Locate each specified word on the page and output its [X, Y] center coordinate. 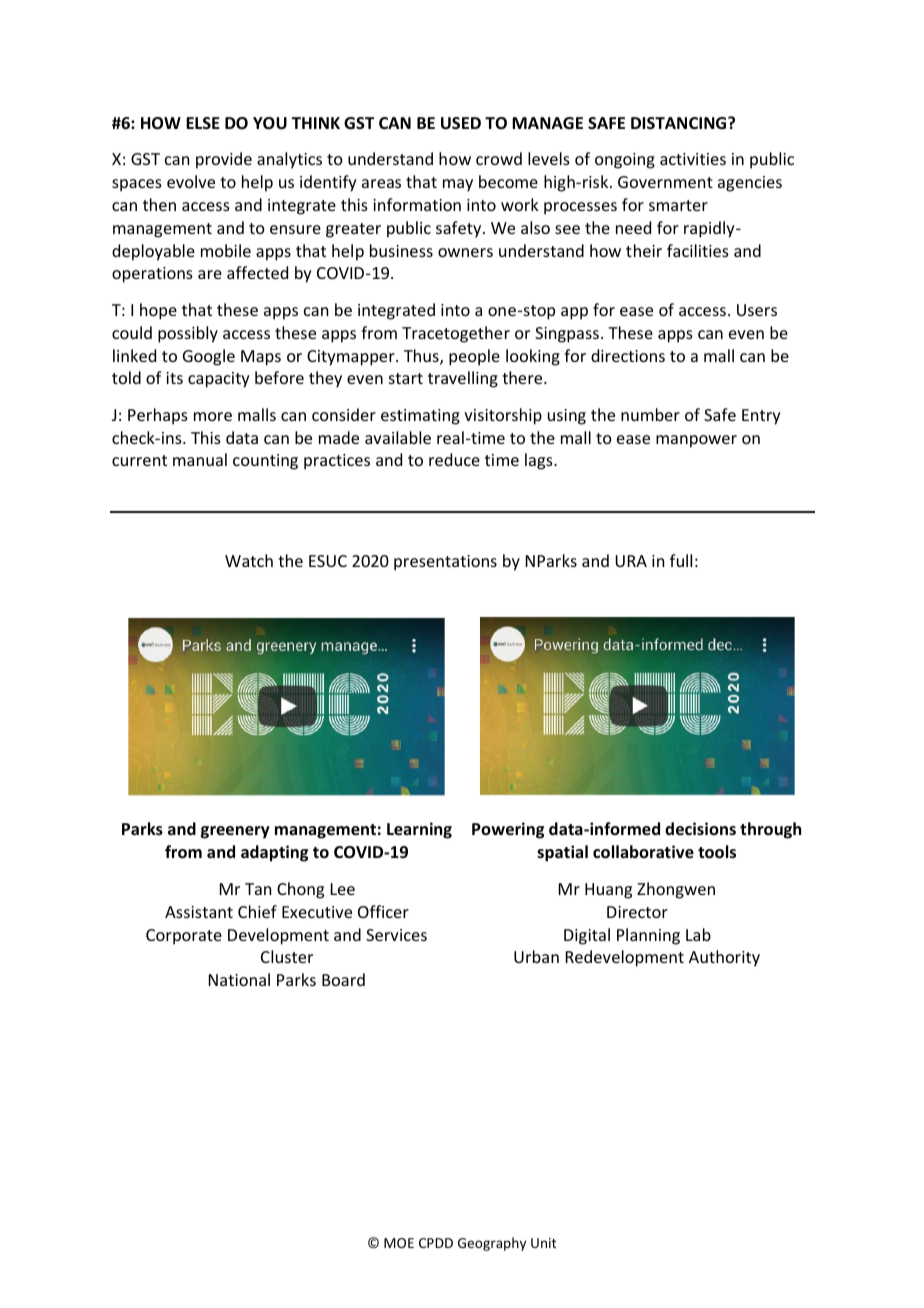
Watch [249, 560]
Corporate [184, 937]
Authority [724, 958]
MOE [399, 1243]
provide [224, 160]
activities [693, 159]
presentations [445, 563]
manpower [696, 441]
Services [396, 935]
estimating [420, 417]
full [681, 560]
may [458, 185]
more [213, 416]
